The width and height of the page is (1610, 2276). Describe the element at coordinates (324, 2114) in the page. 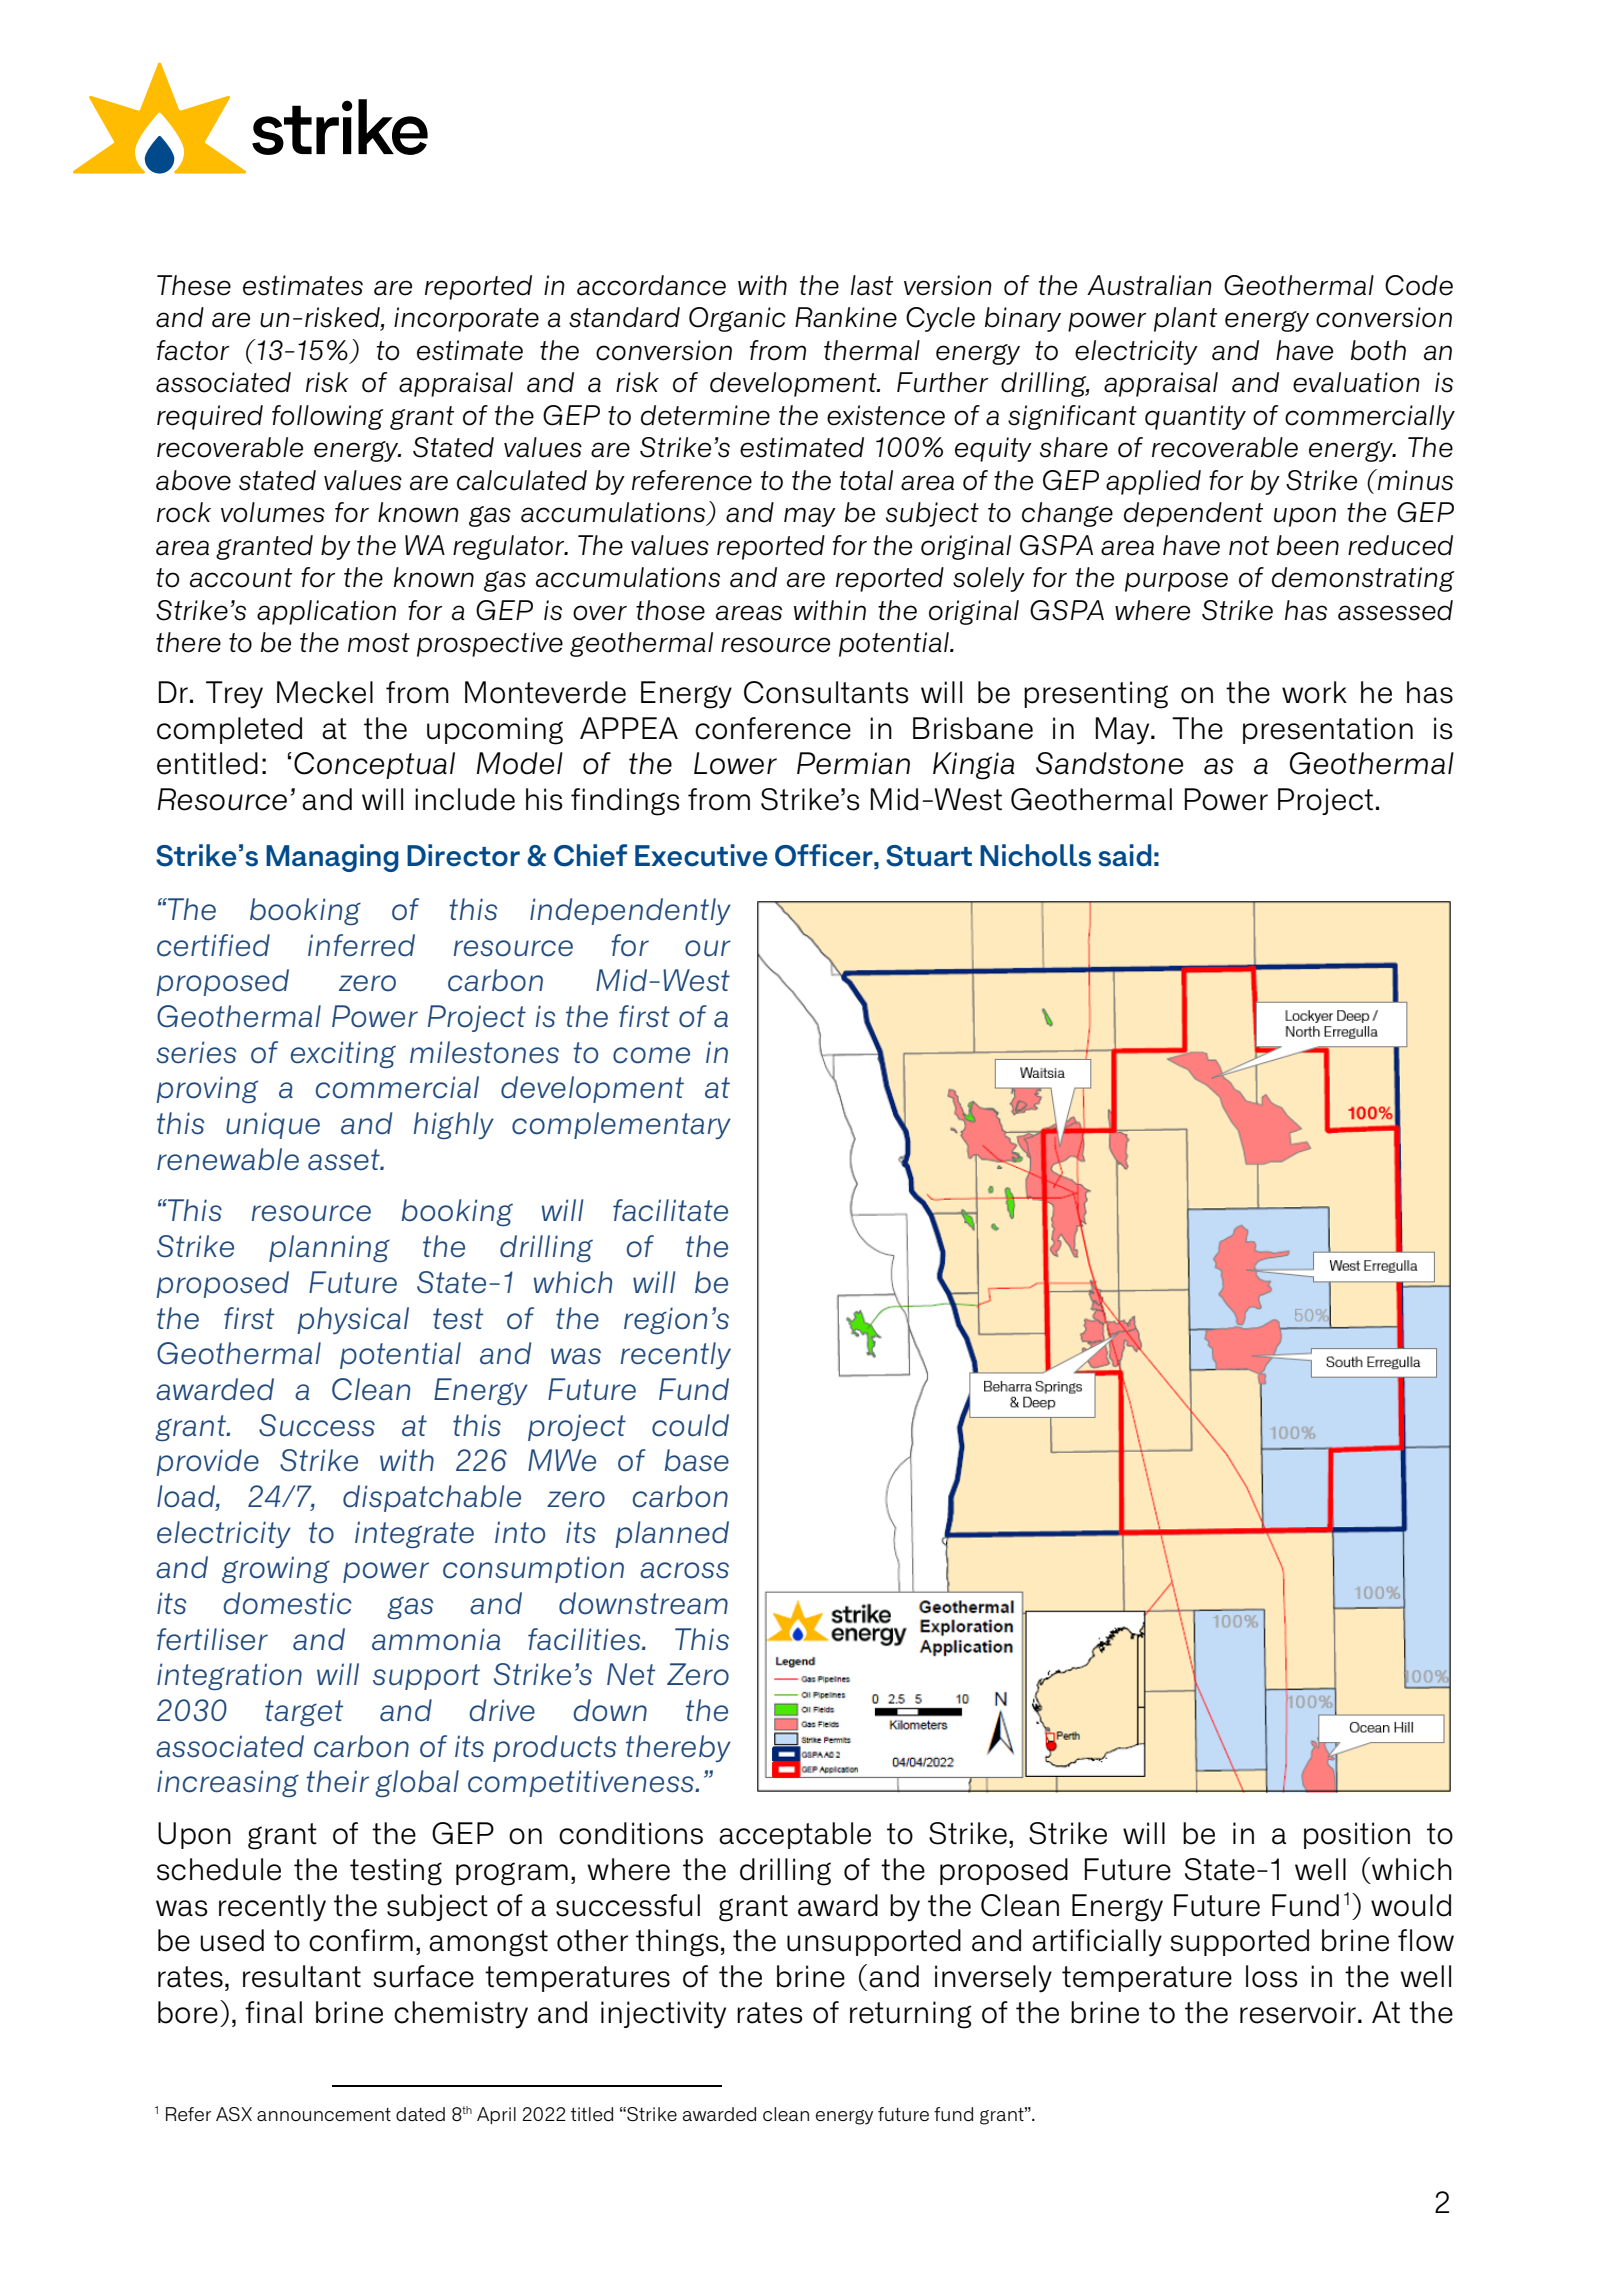

I see `announcement` at that location.
